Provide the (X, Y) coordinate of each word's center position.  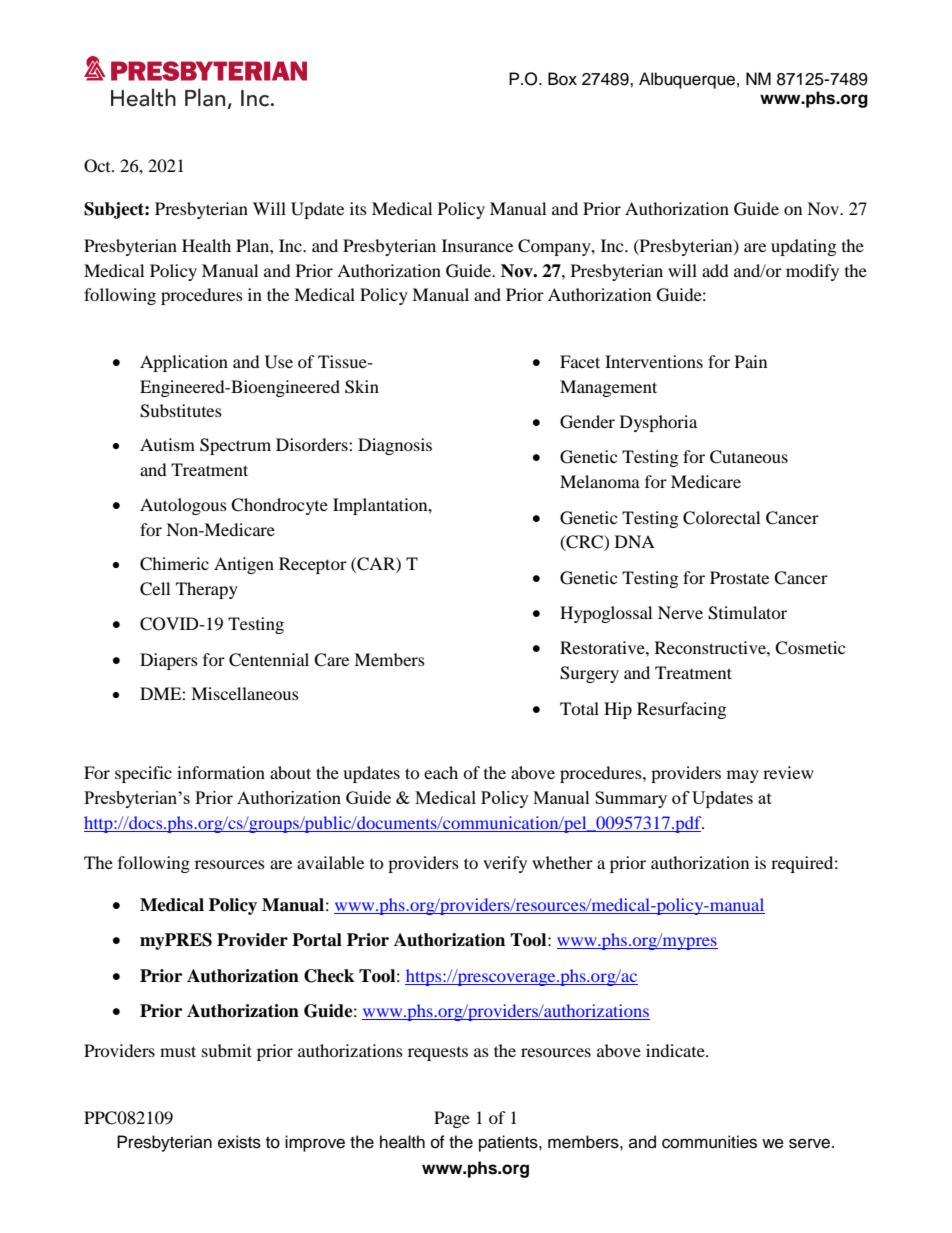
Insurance (477, 245)
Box (562, 79)
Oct (98, 166)
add (715, 270)
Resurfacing (681, 710)
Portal (317, 940)
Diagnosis (395, 446)
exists (239, 1142)
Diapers (169, 661)
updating (803, 247)
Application (184, 363)
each (441, 772)
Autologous (183, 506)
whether (562, 862)
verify (505, 864)
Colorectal (721, 518)
